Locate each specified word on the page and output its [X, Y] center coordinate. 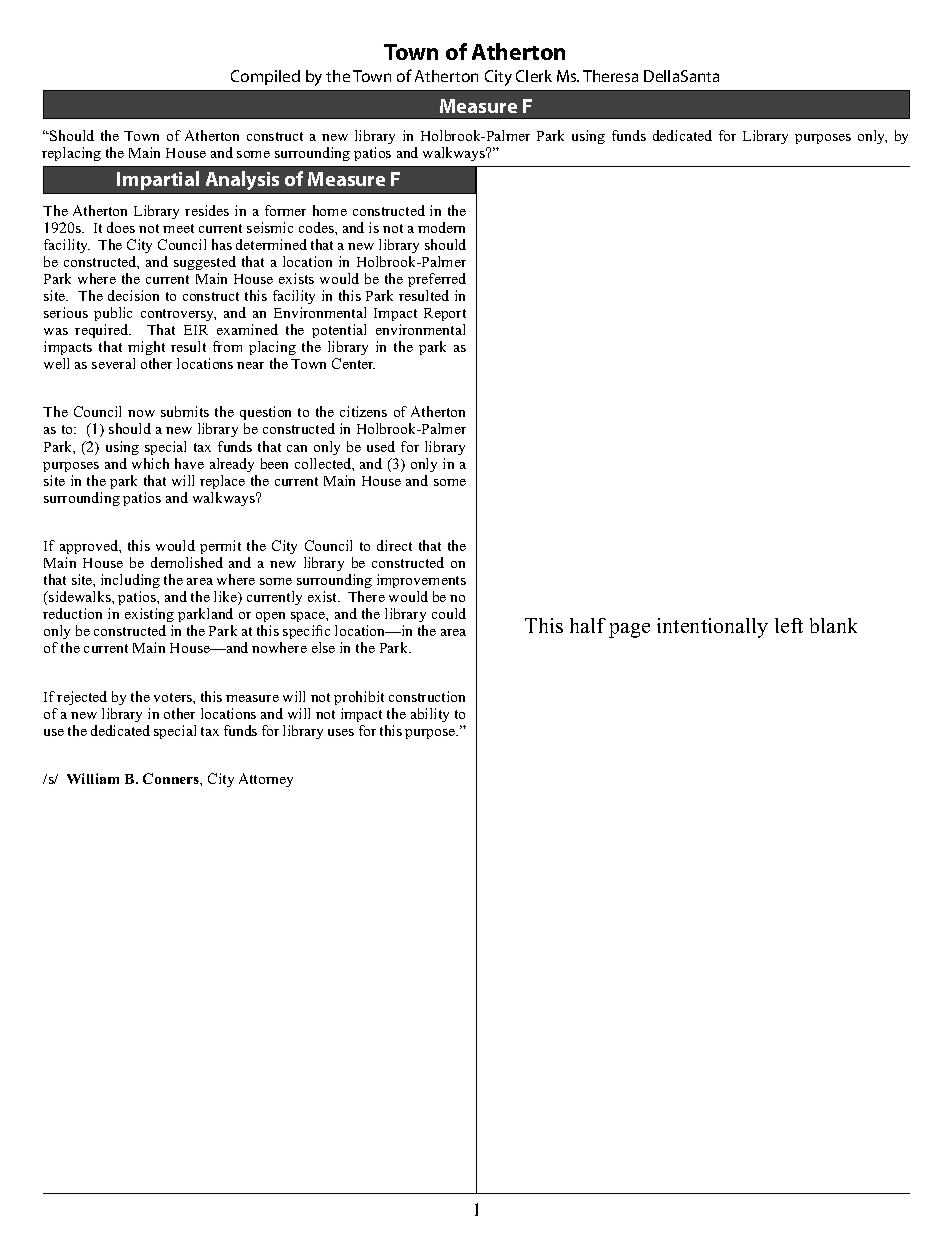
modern [441, 227]
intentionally [712, 628]
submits [185, 411]
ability [430, 715]
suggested [205, 263]
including [129, 583]
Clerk [534, 76]
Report [445, 314]
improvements [421, 583]
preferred [437, 280]
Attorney [266, 780]
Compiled [265, 77]
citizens [363, 411]
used [381, 446]
